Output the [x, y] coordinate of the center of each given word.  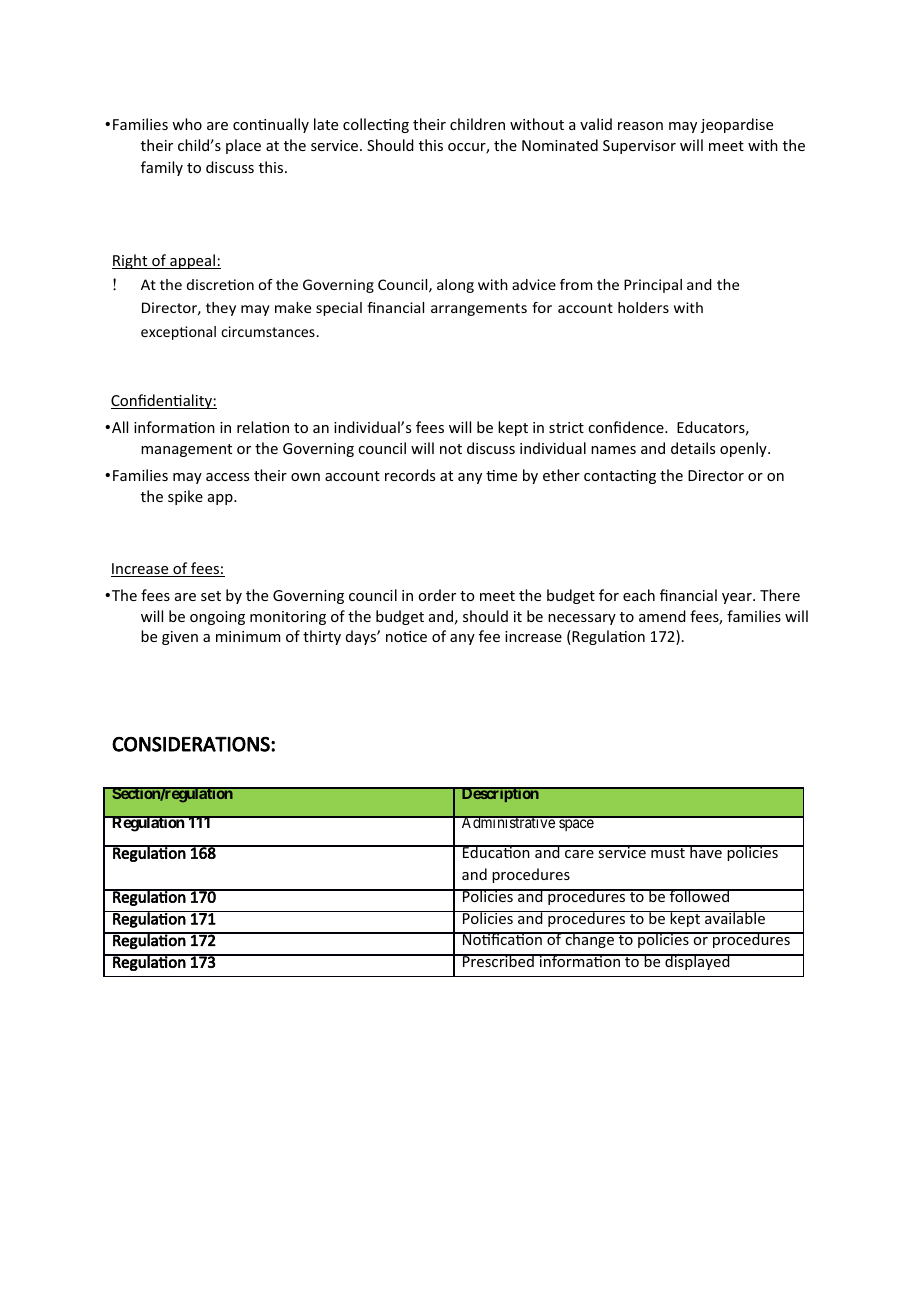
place [243, 146]
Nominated [560, 145]
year [738, 598]
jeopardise [737, 125]
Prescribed [498, 960]
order [437, 595]
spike [185, 497]
